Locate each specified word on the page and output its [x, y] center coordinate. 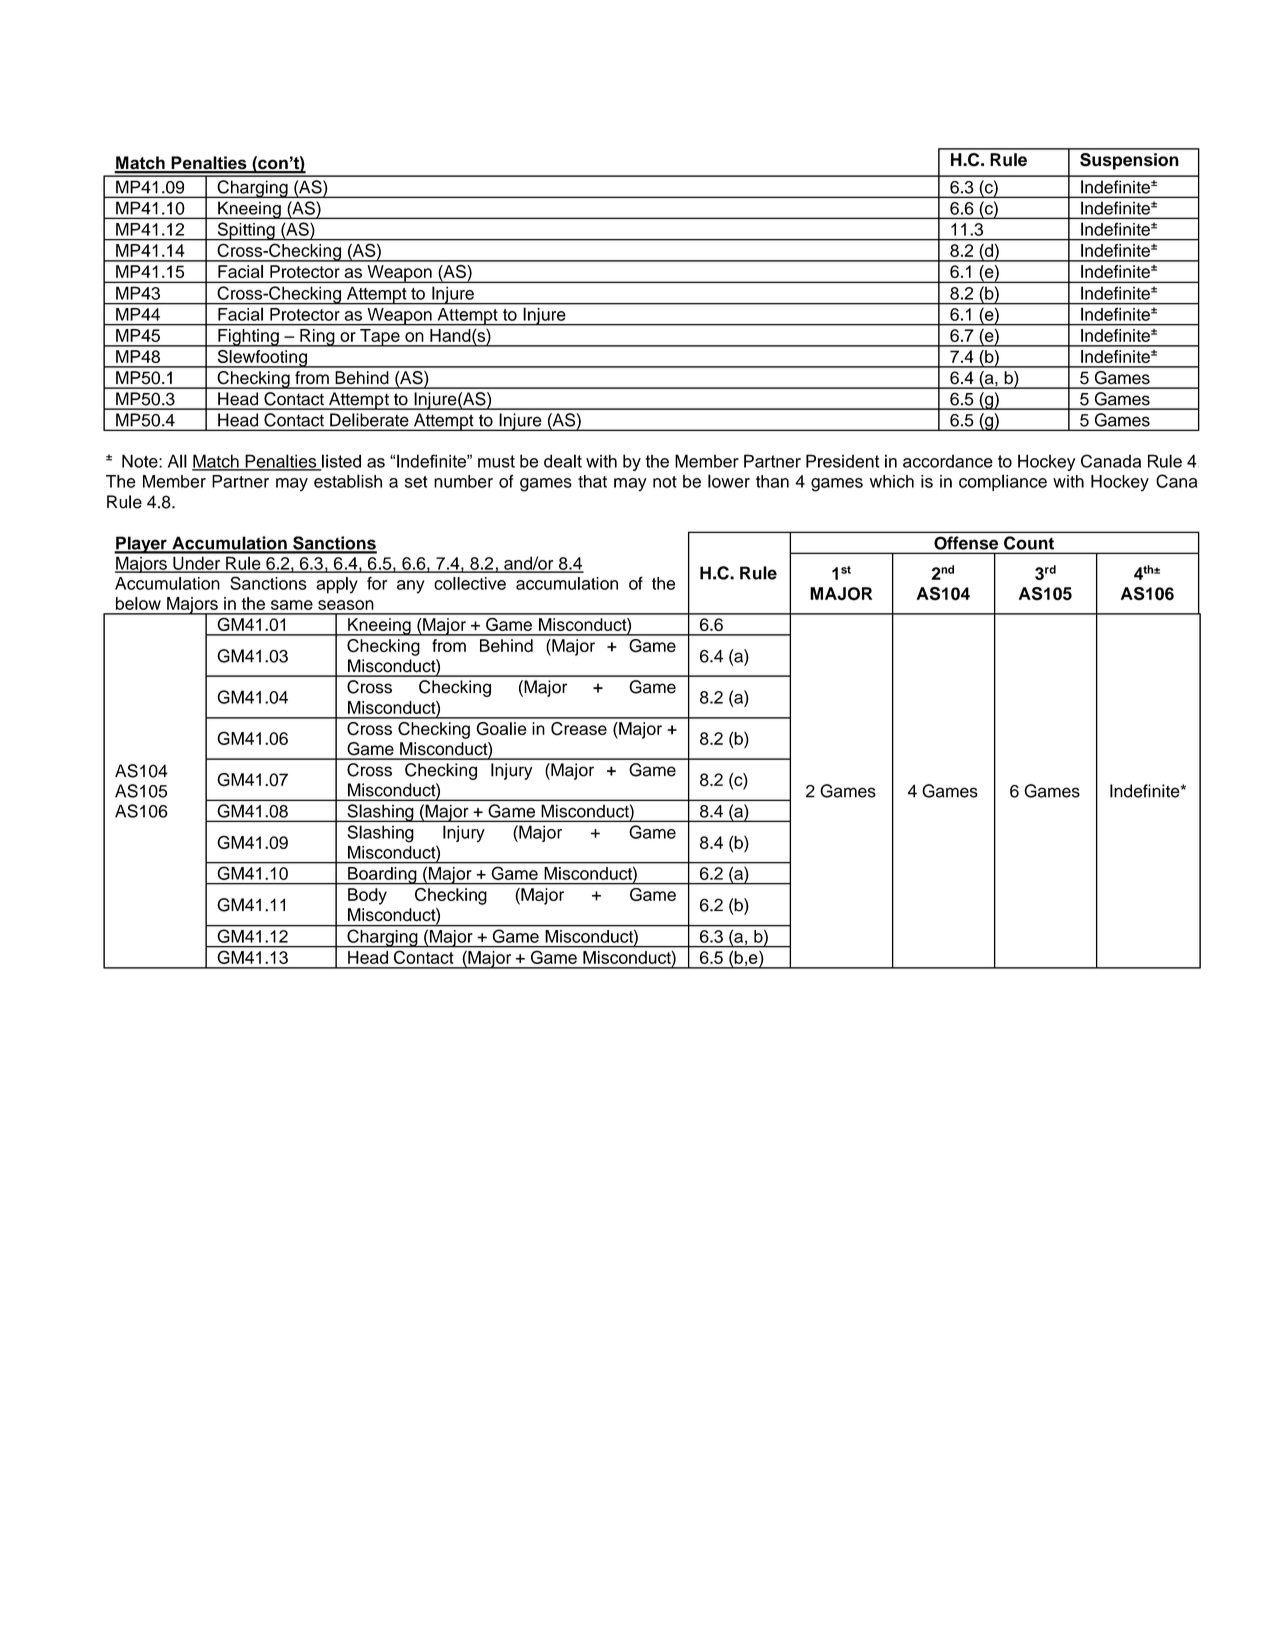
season [346, 605]
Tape [380, 338]
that [592, 481]
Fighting [248, 338]
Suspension [1129, 161]
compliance [1003, 482]
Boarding [382, 876]
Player [141, 545]
